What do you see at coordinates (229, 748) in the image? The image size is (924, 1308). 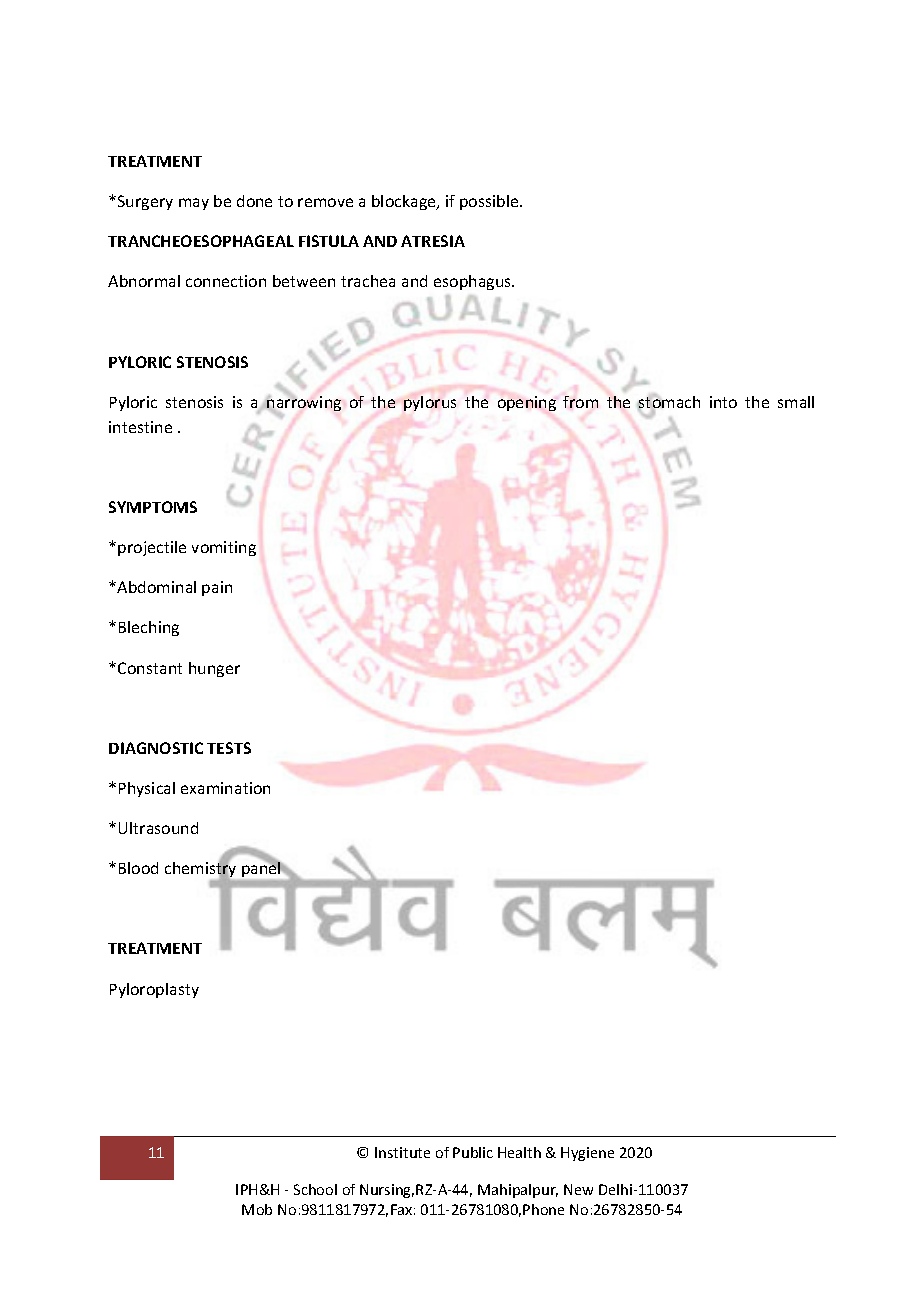 I see `TESTS` at bounding box center [229, 748].
